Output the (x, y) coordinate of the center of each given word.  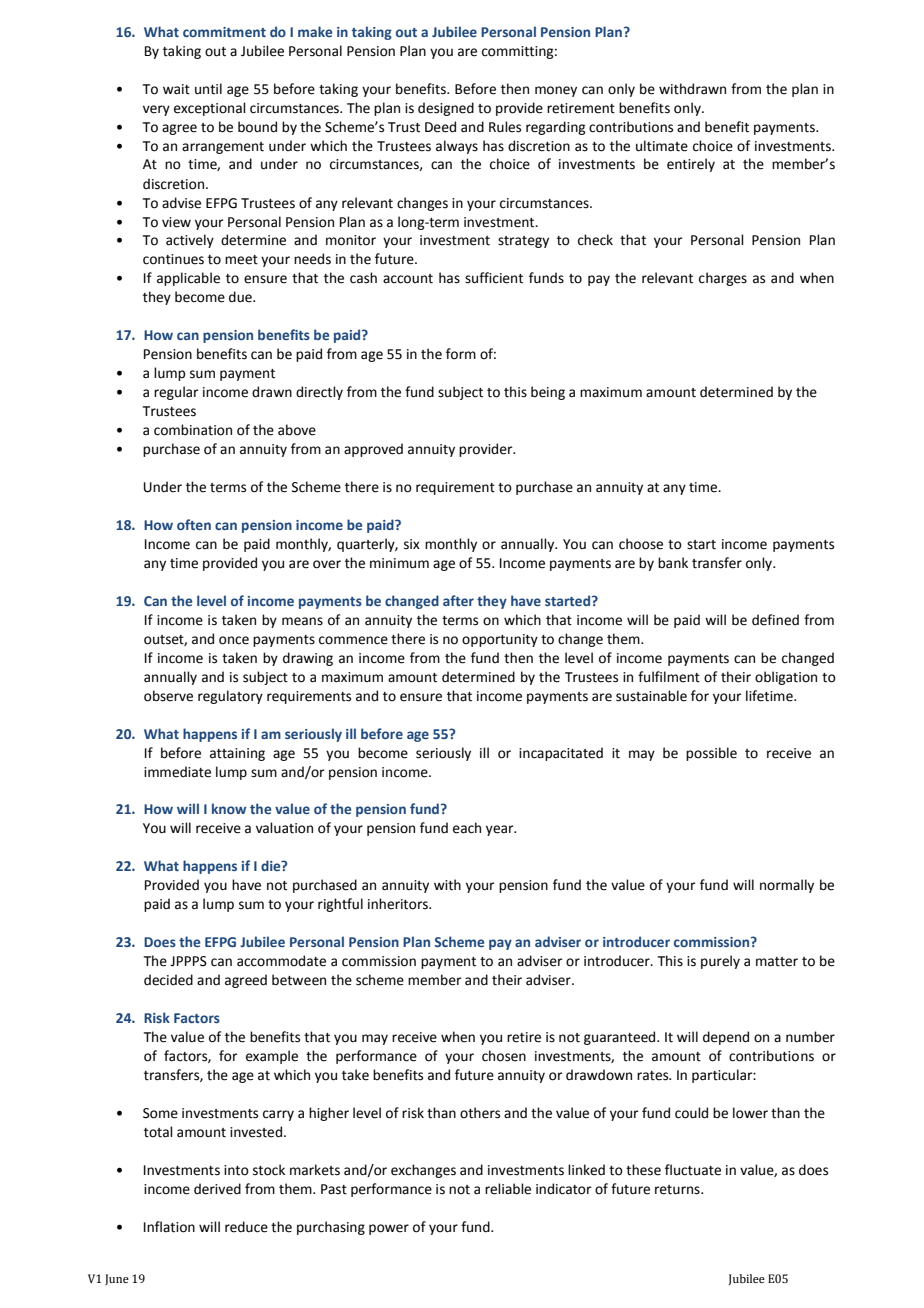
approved (373, 450)
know (229, 808)
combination (193, 430)
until (208, 89)
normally (787, 886)
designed (446, 109)
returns (678, 1190)
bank (673, 563)
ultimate (662, 146)
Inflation (169, 1227)
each (467, 828)
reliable (508, 1189)
